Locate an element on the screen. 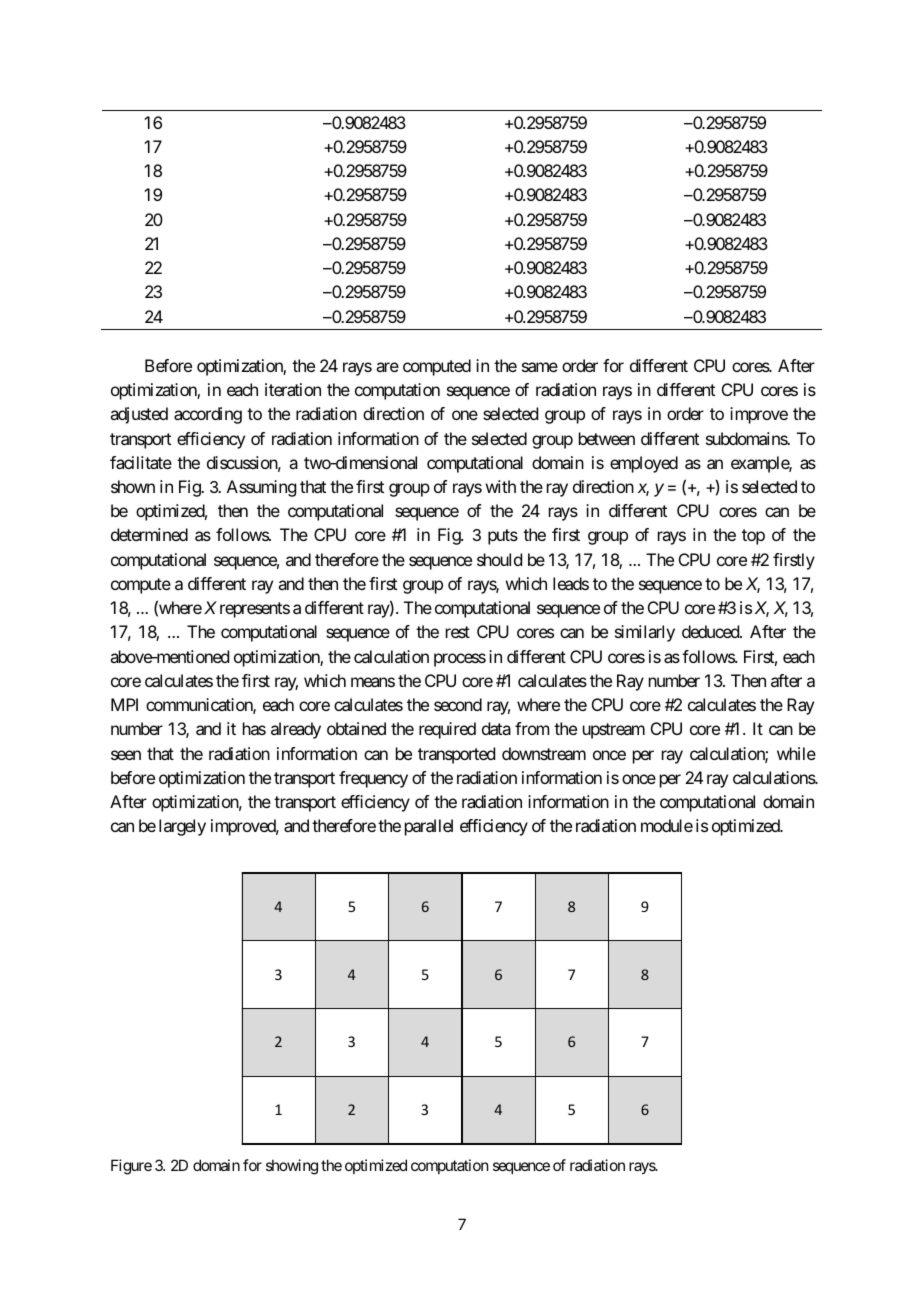 This screenshot has width=924, height=1308. downstream is located at coordinates (544, 753).
